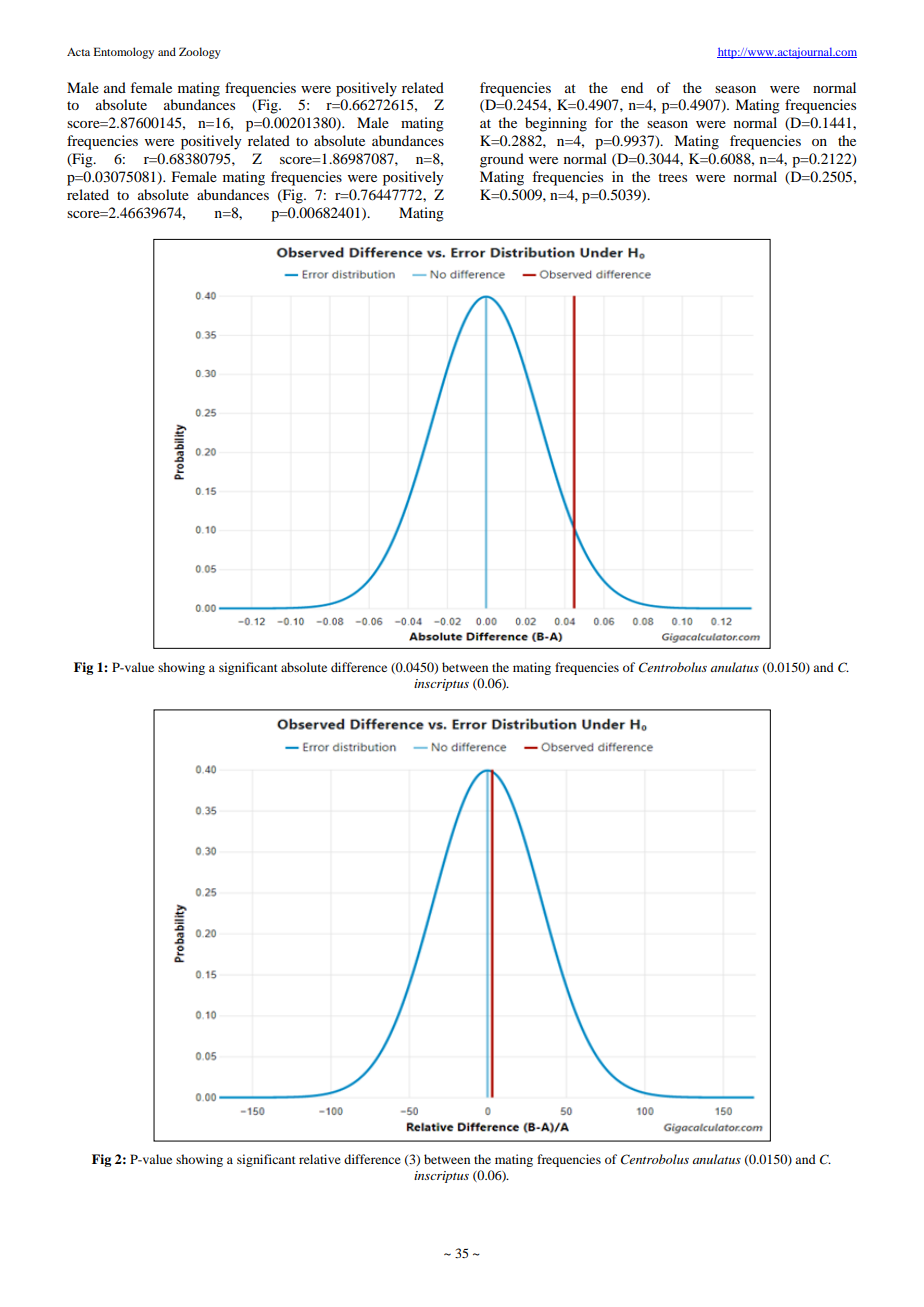 This screenshot has height=1307, width=924. What do you see at coordinates (604, 122) in the screenshot?
I see `for` at bounding box center [604, 122].
